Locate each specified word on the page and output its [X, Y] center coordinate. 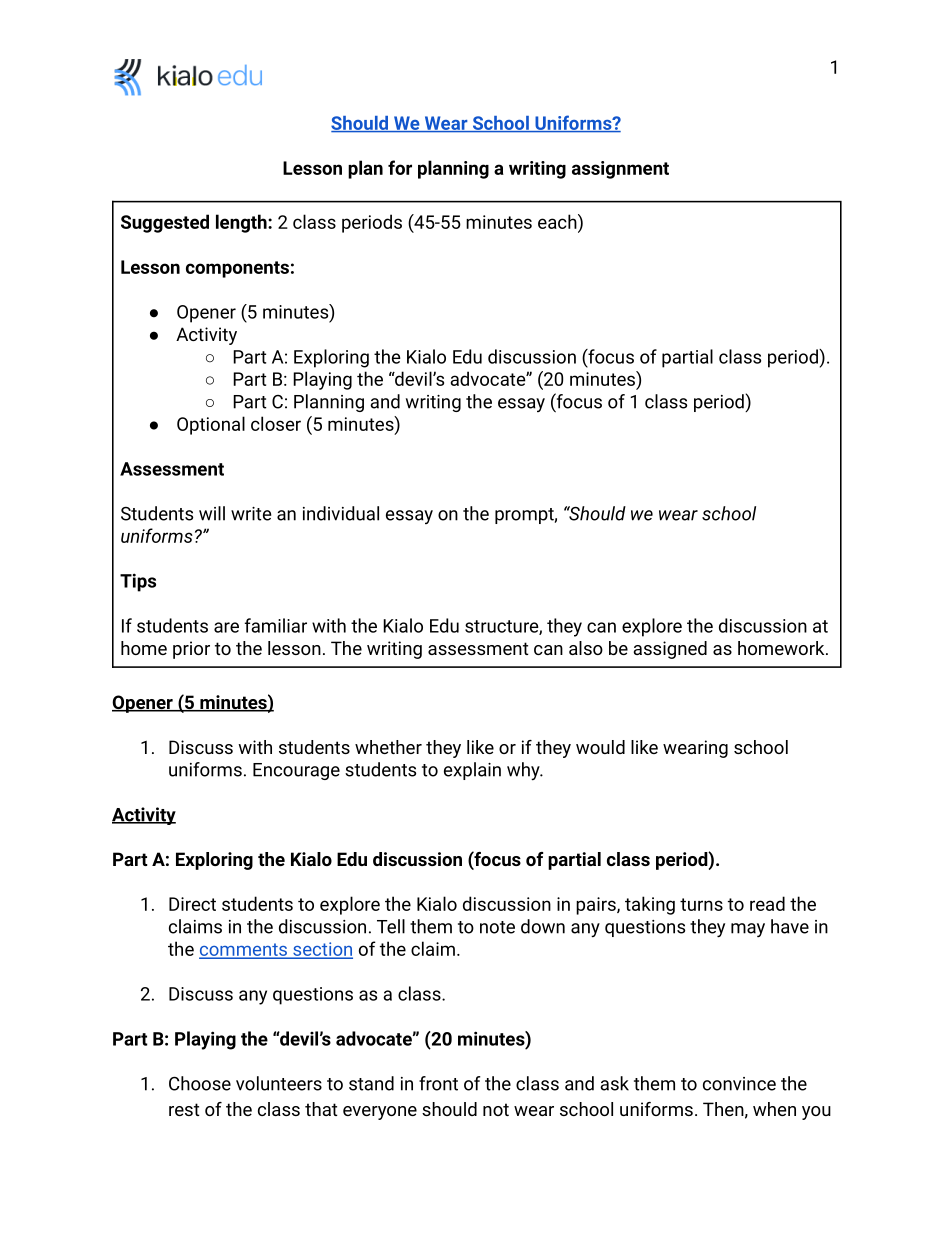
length [242, 223]
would [600, 747]
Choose [200, 1083]
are [226, 627]
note [497, 927]
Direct [192, 904]
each [557, 221]
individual [341, 513]
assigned [670, 650]
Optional [211, 425]
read [767, 903]
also [586, 648]
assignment [620, 170]
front [438, 1083]
